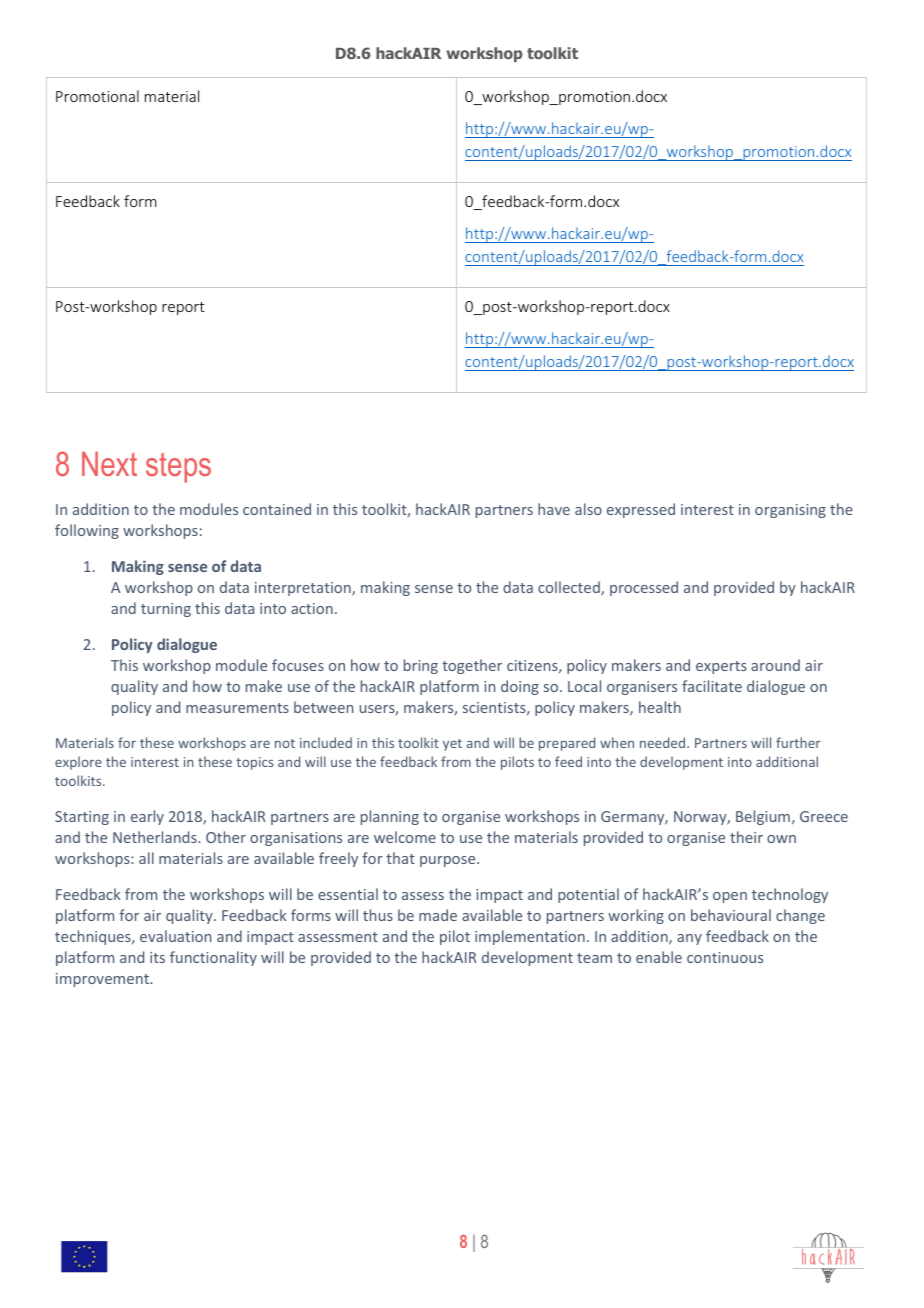  I want to click on organising, so click(790, 511).
